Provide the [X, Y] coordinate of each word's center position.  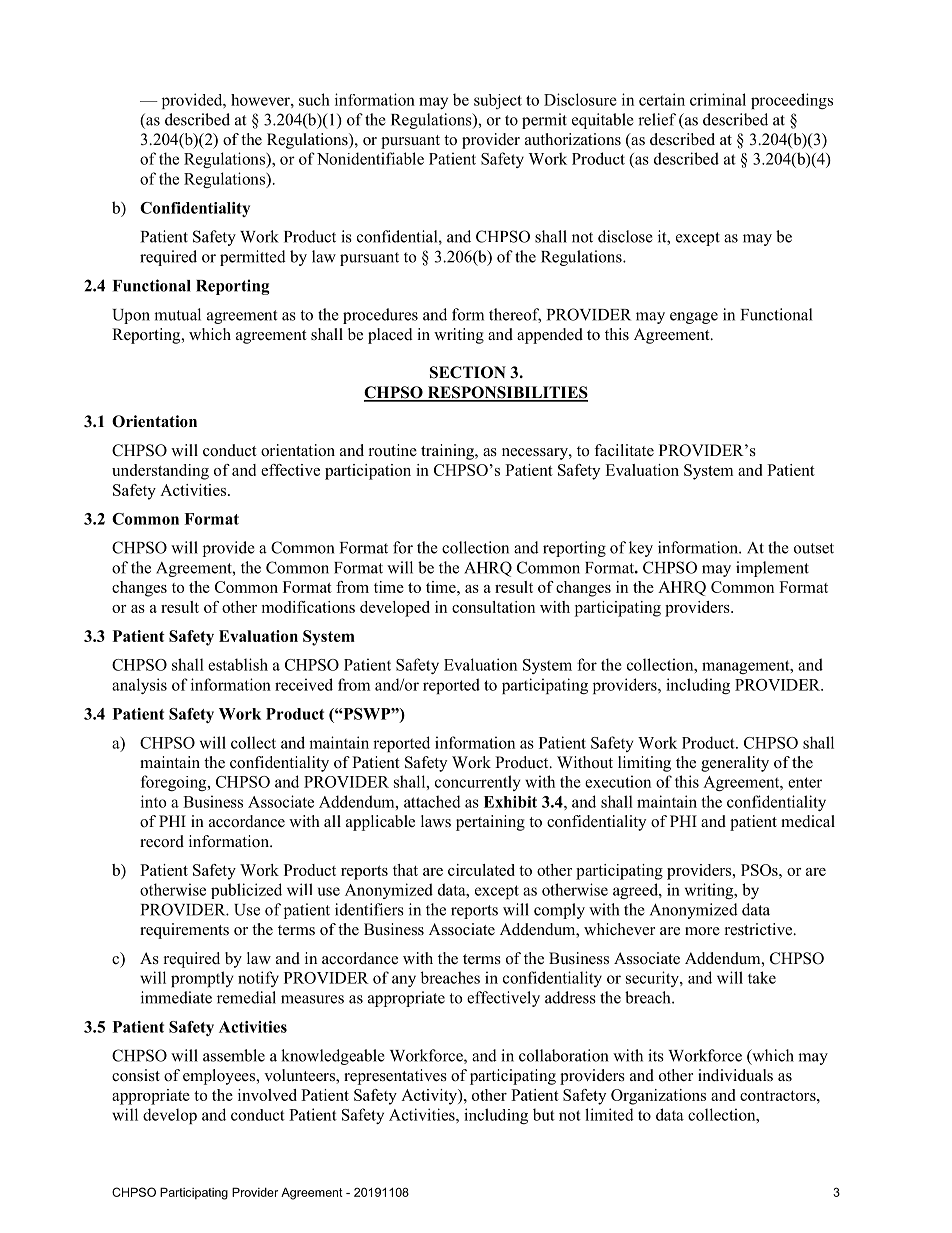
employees [220, 1077]
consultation [493, 607]
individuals [735, 1075]
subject [498, 101]
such [314, 99]
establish [238, 664]
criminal [718, 99]
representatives [395, 1077]
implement [772, 569]
